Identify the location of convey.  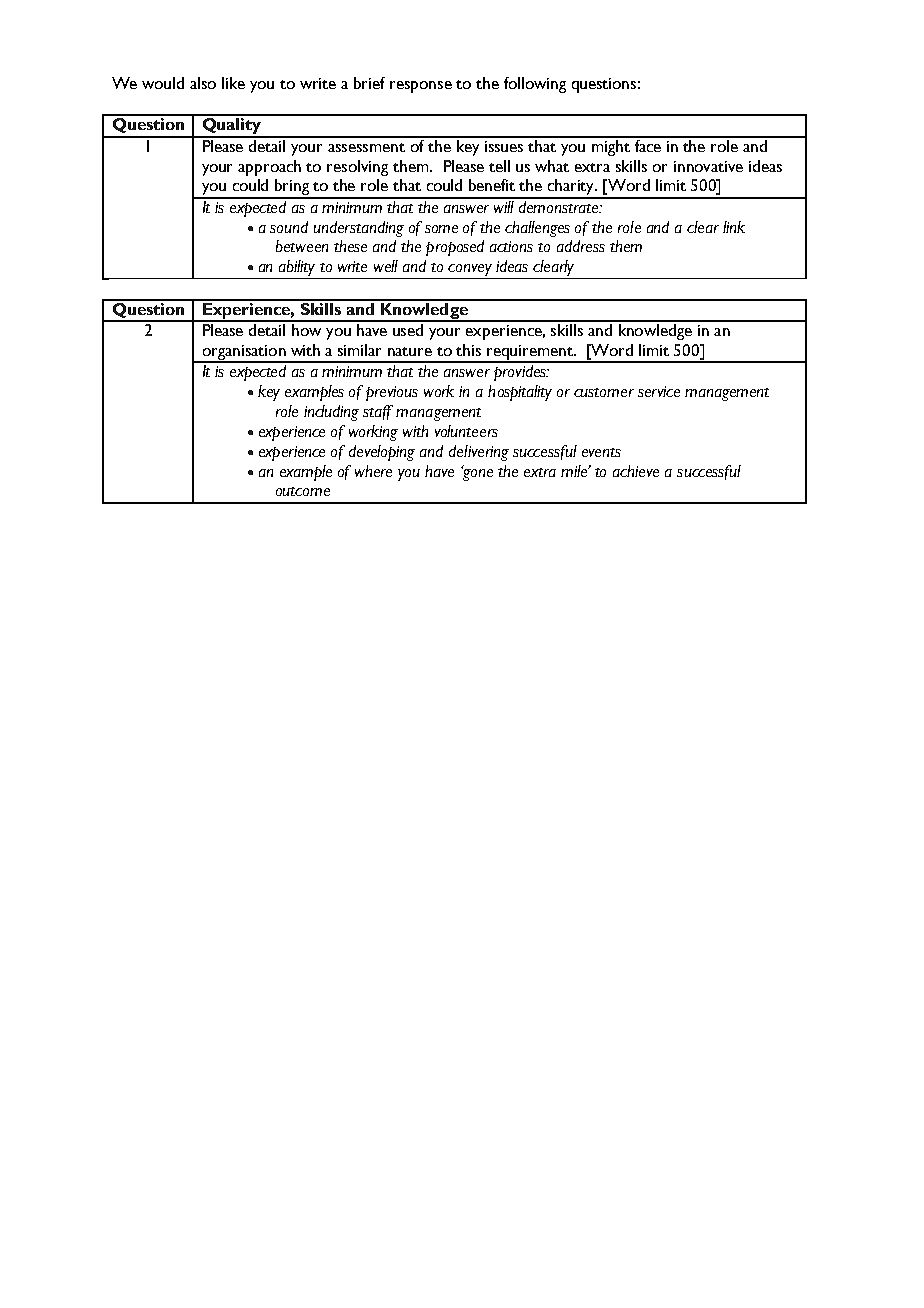
(470, 270).
